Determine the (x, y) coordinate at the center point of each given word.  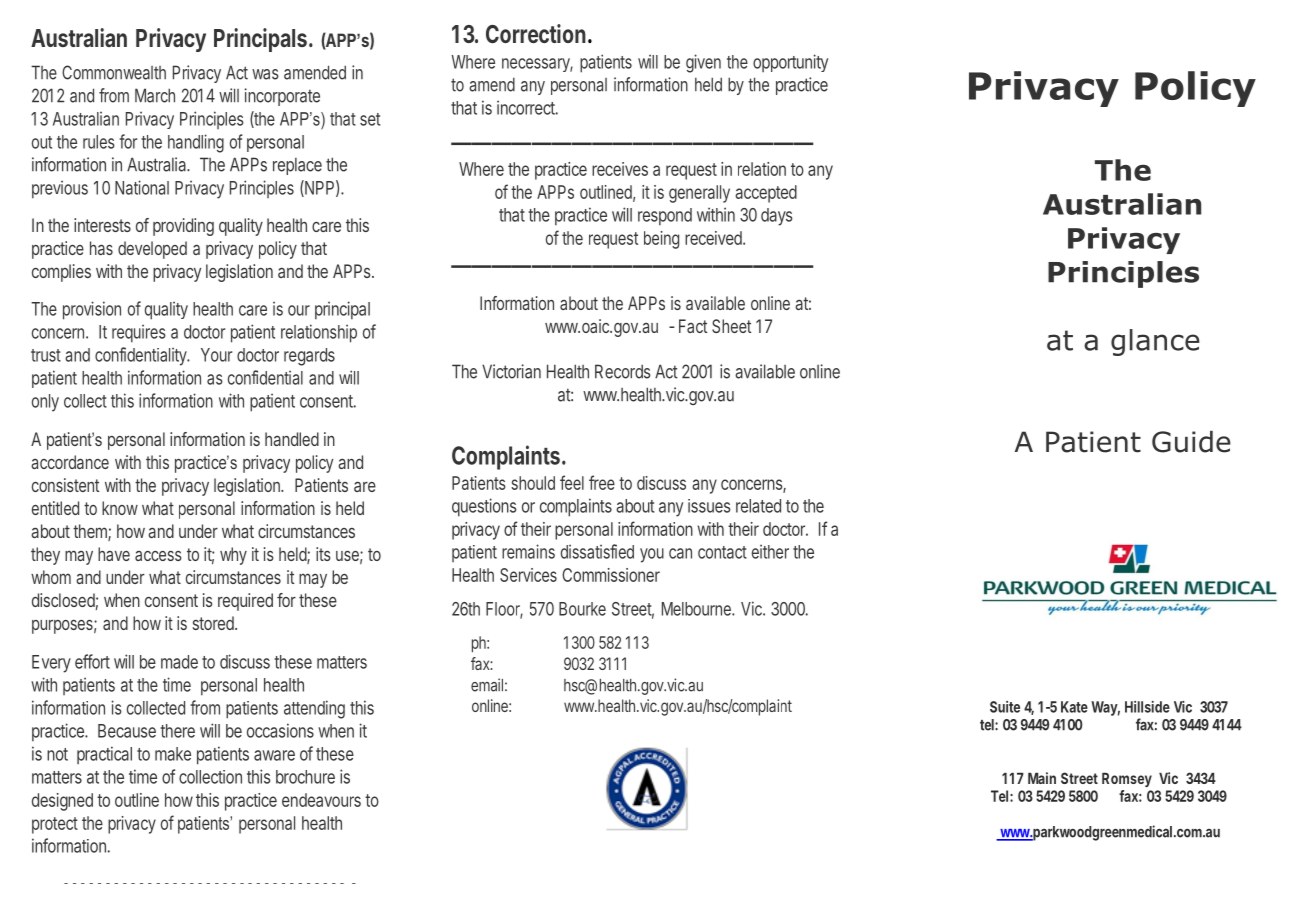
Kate (1074, 707)
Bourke (582, 609)
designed (62, 802)
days (777, 217)
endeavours (321, 800)
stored (214, 623)
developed (152, 250)
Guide (1191, 442)
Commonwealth (114, 72)
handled (292, 439)
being (661, 240)
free (602, 482)
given (703, 63)
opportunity (790, 63)
